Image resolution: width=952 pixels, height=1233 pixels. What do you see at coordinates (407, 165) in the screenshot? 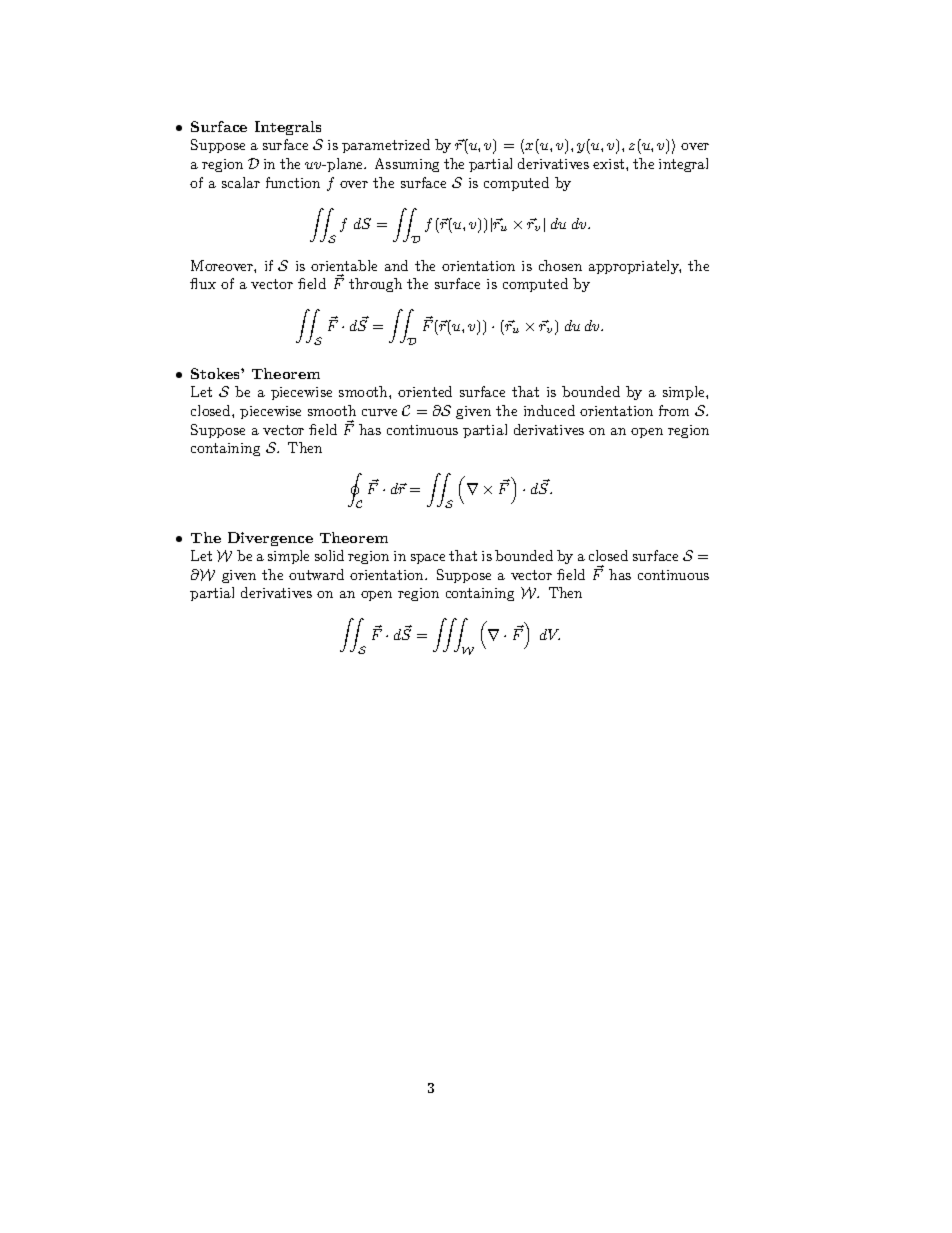
I see `Assuming` at bounding box center [407, 165].
